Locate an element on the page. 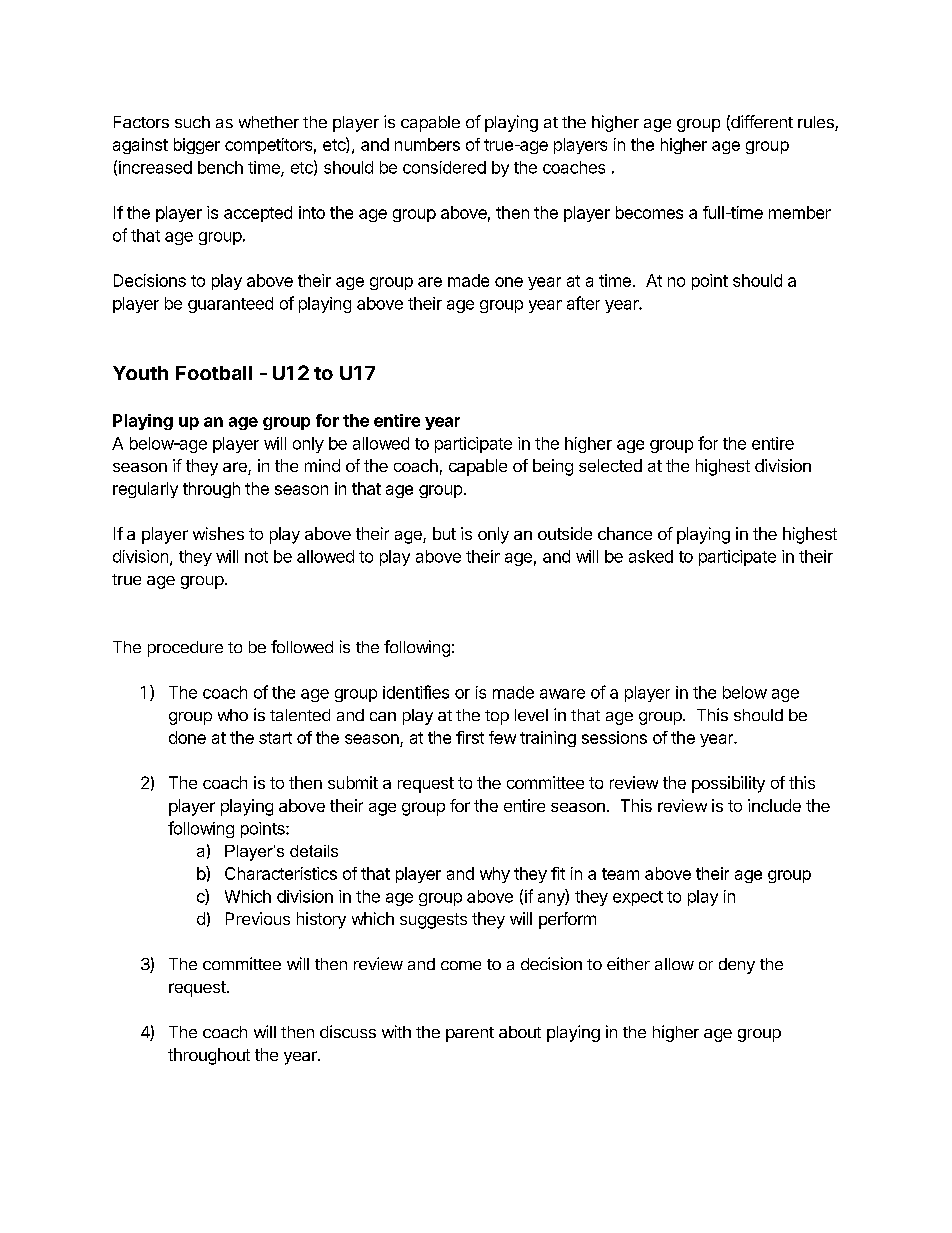 This page has height=1233, width=952. asked is located at coordinates (651, 556).
